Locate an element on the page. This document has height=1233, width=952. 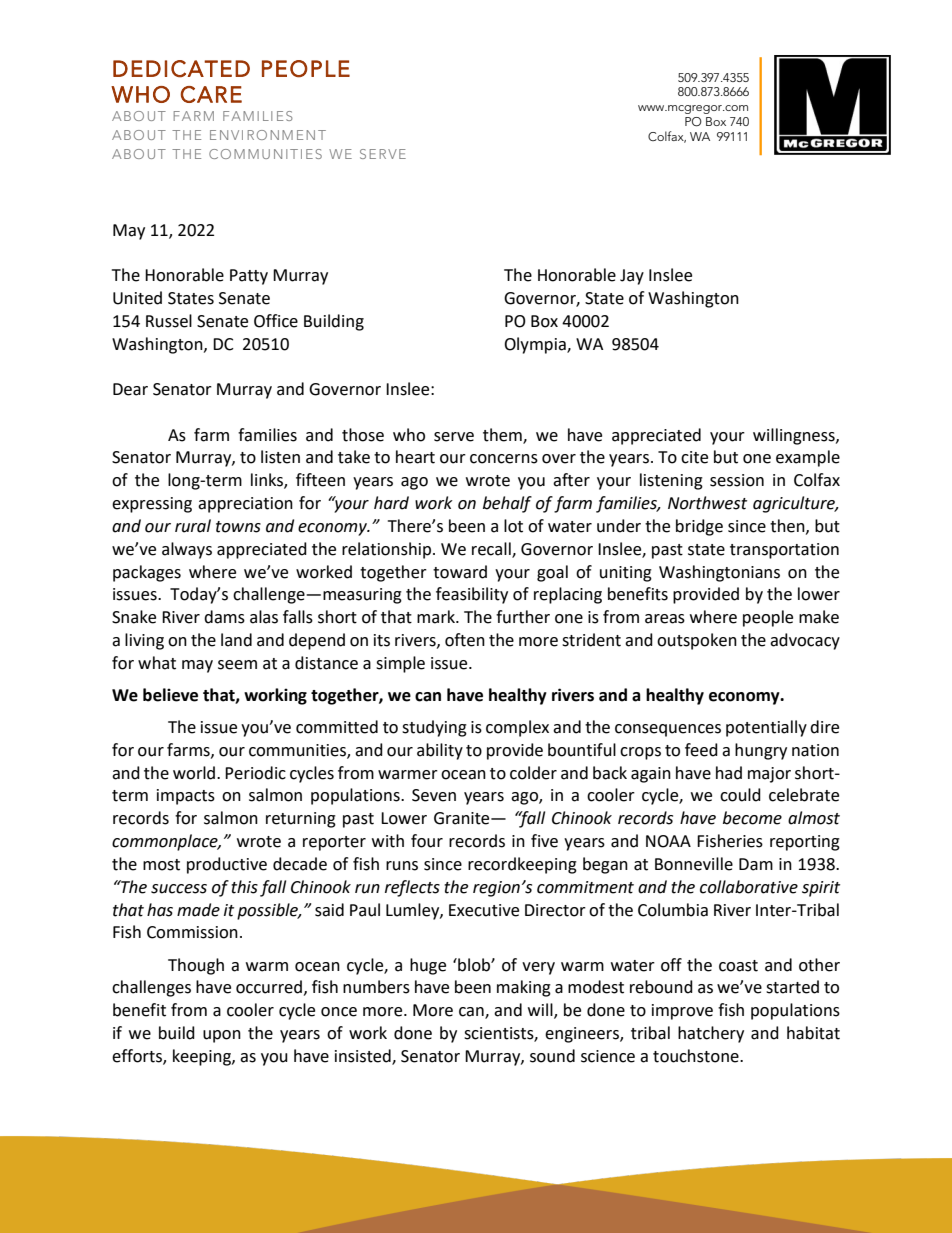
ENVIRONMENT is located at coordinates (268, 135).
